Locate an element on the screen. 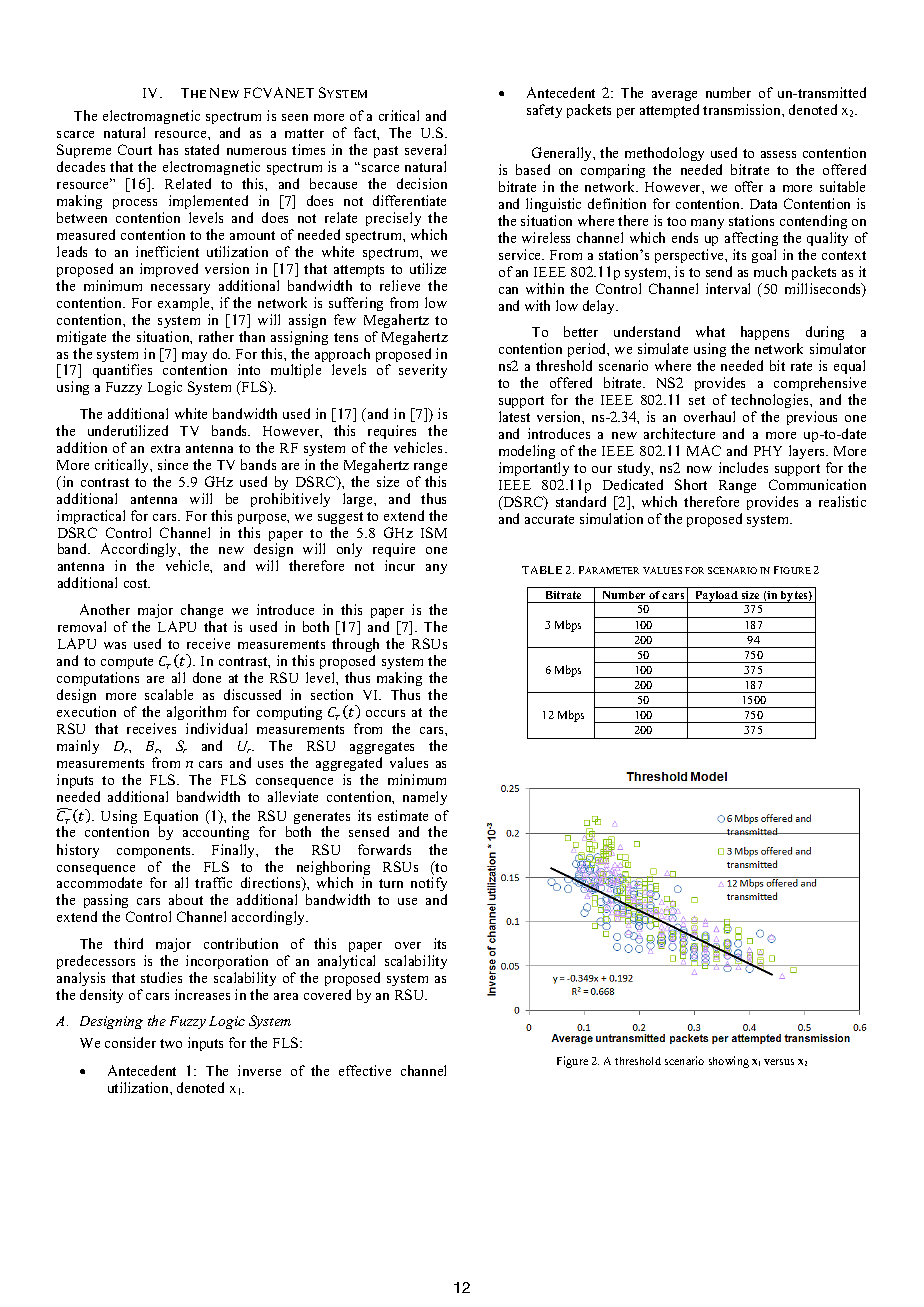  may is located at coordinates (196, 358).
